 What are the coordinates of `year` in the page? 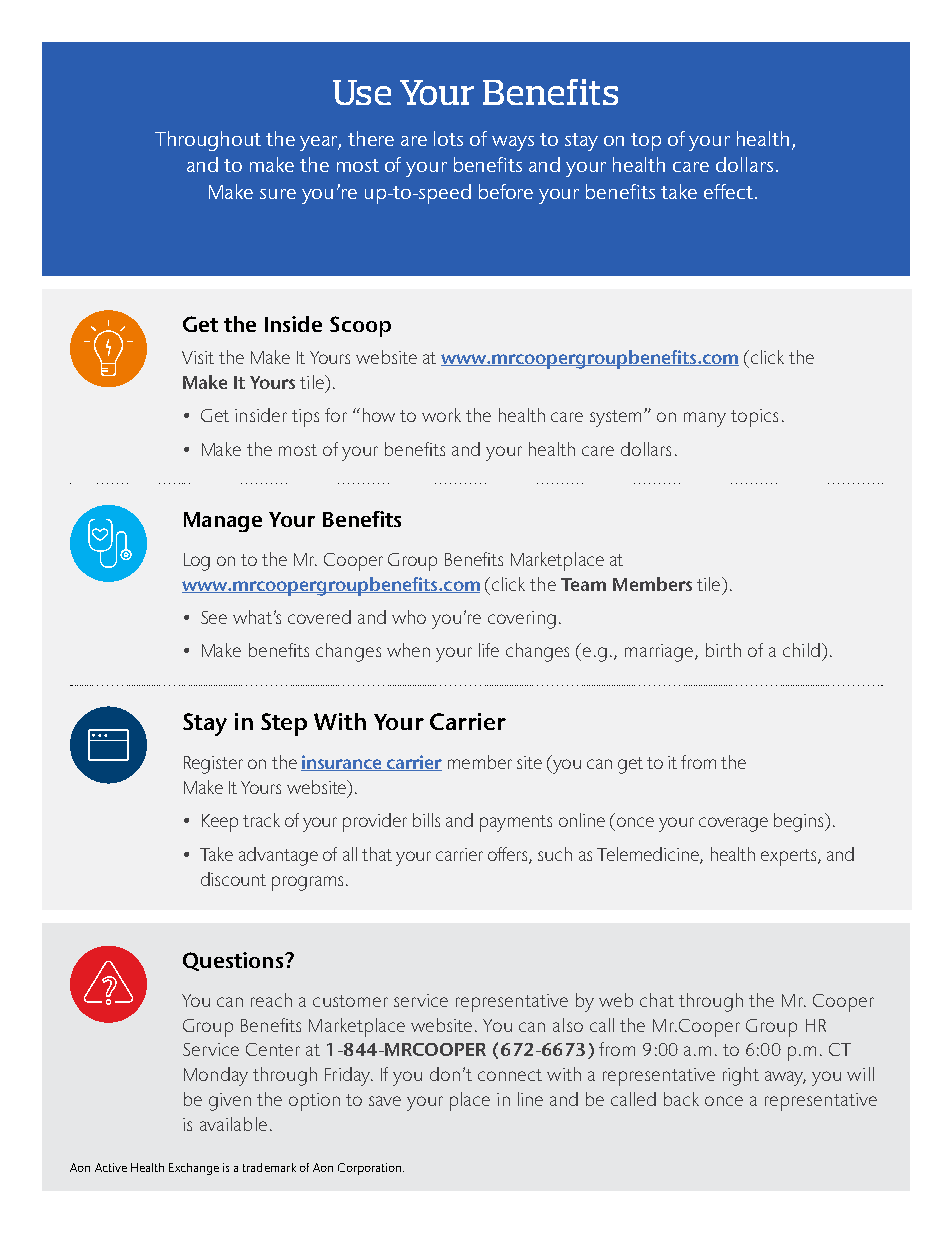 It's located at (320, 143).
